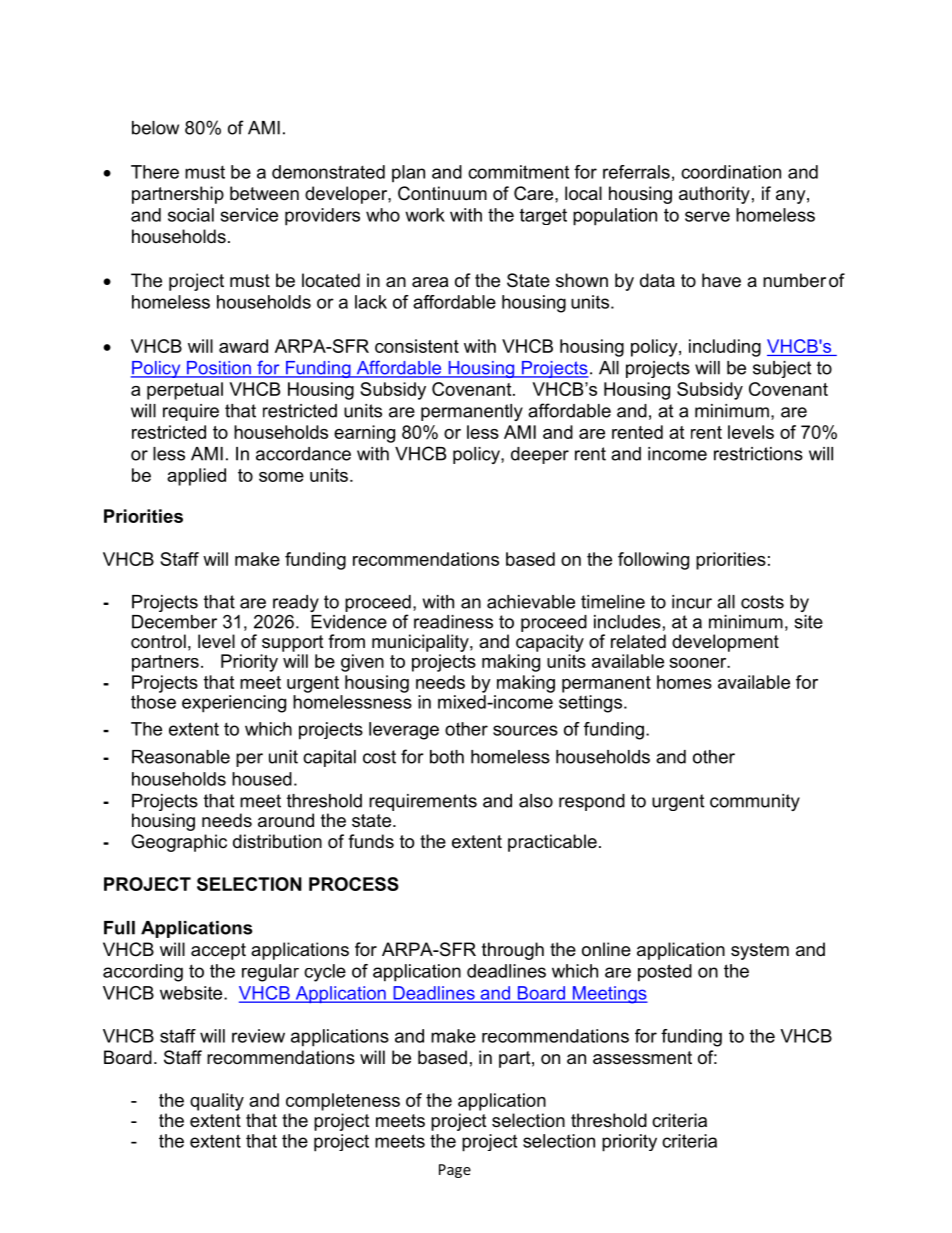 The height and width of the document is (1233, 952). What do you see at coordinates (217, 1102) in the document?
I see `quality` at bounding box center [217, 1102].
